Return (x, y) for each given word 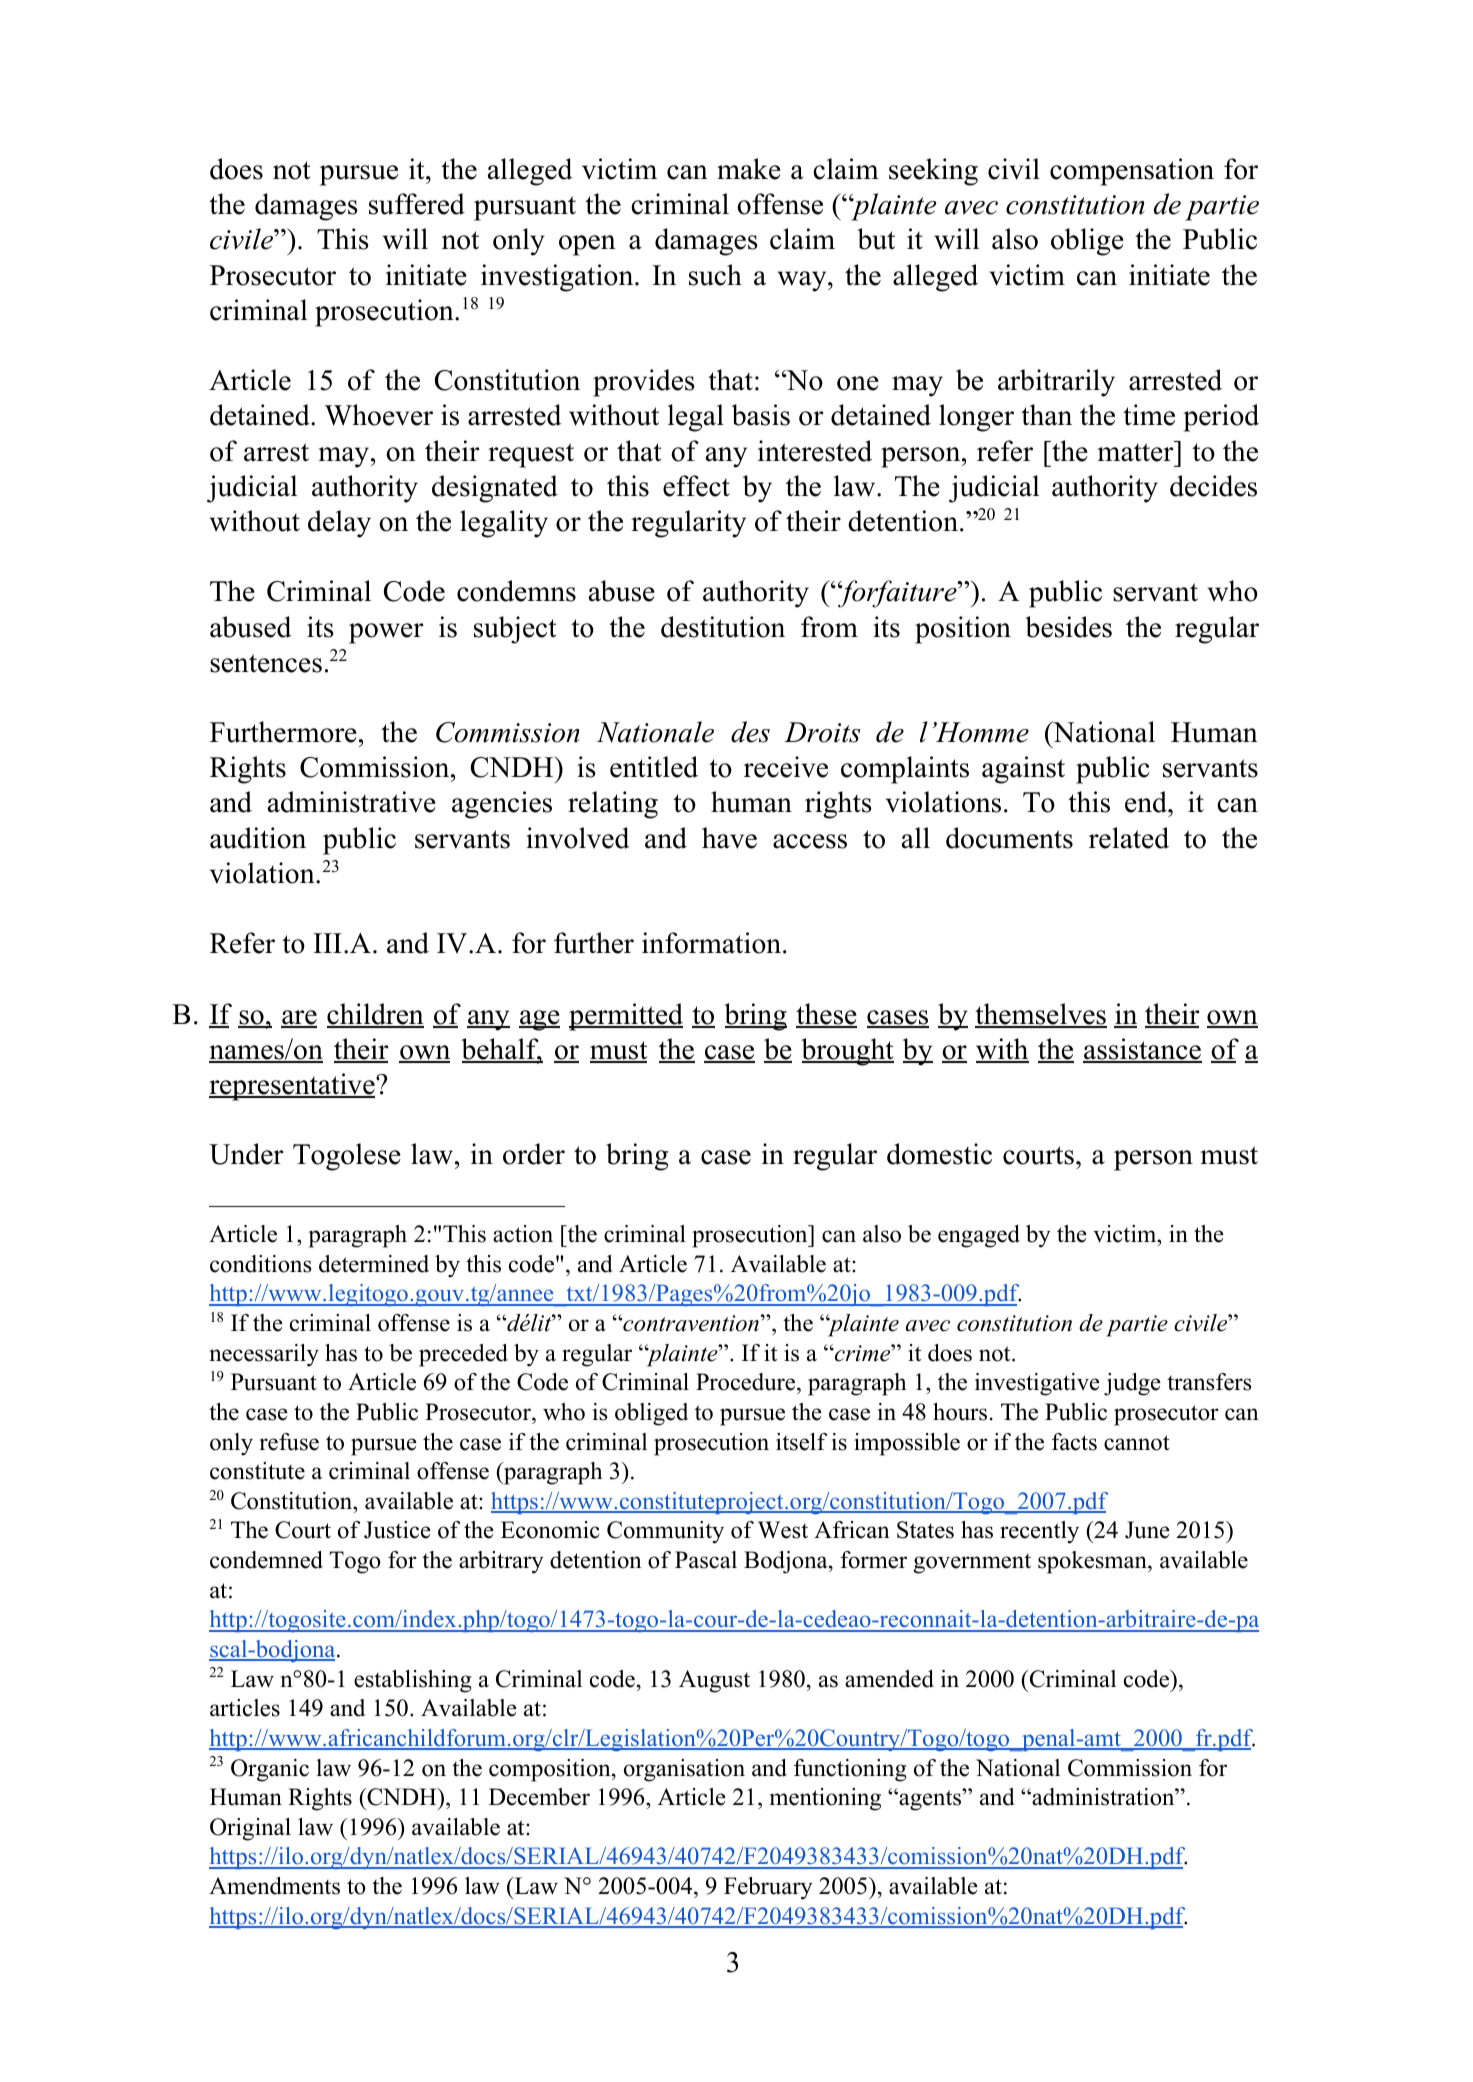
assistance (1142, 1050)
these (826, 1015)
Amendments (274, 1886)
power (386, 633)
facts (1074, 1442)
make (749, 169)
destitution (723, 627)
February (768, 1888)
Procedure (747, 1383)
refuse (289, 1442)
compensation (1132, 172)
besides (1068, 627)
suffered (417, 204)
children (375, 1015)
